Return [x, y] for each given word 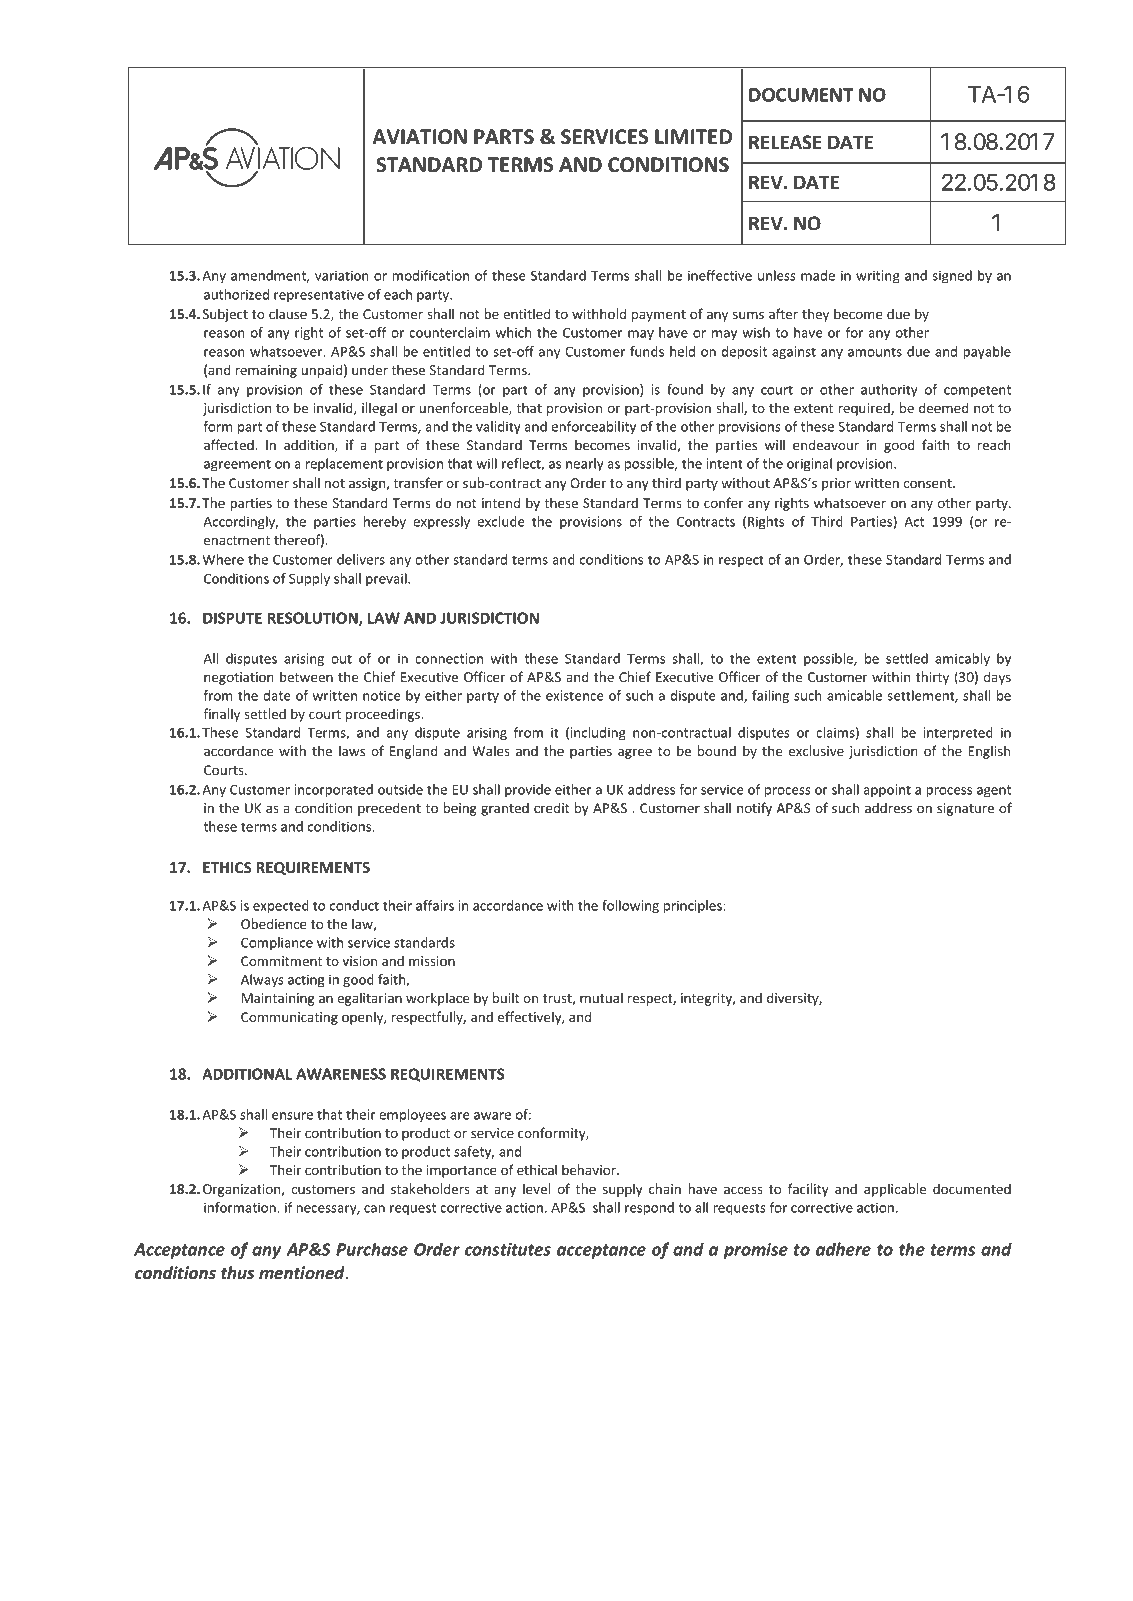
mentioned [303, 1272]
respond [649, 1209]
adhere [843, 1249]
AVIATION [420, 137]
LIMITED [693, 136]
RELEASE [785, 142]
